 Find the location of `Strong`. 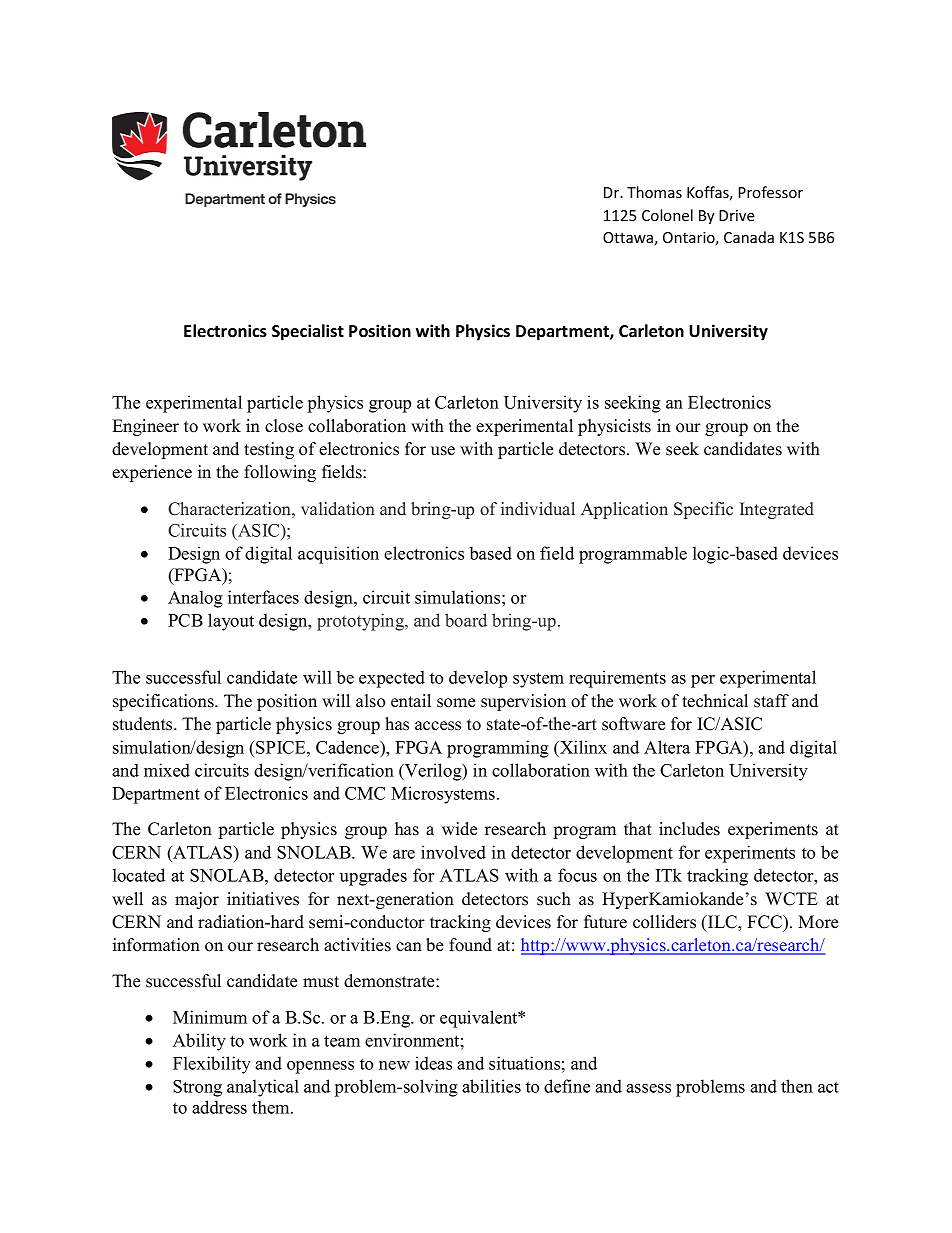

Strong is located at coordinates (197, 1088).
